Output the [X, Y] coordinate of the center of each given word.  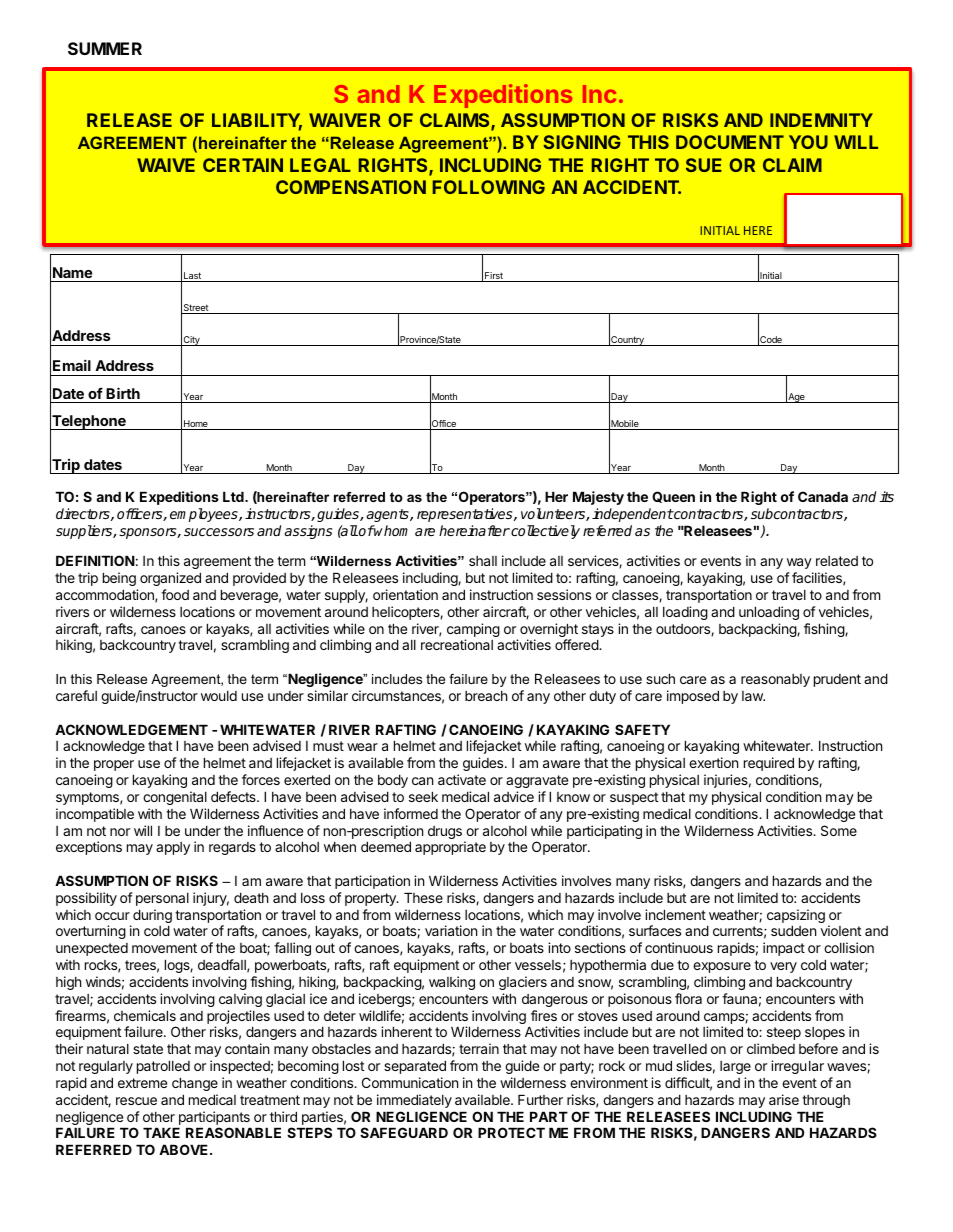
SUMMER [105, 48]
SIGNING [582, 142]
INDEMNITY [821, 120]
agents [389, 515]
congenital [175, 798]
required [769, 764]
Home [196, 425]
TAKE [161, 1132]
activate [462, 779]
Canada [823, 496]
